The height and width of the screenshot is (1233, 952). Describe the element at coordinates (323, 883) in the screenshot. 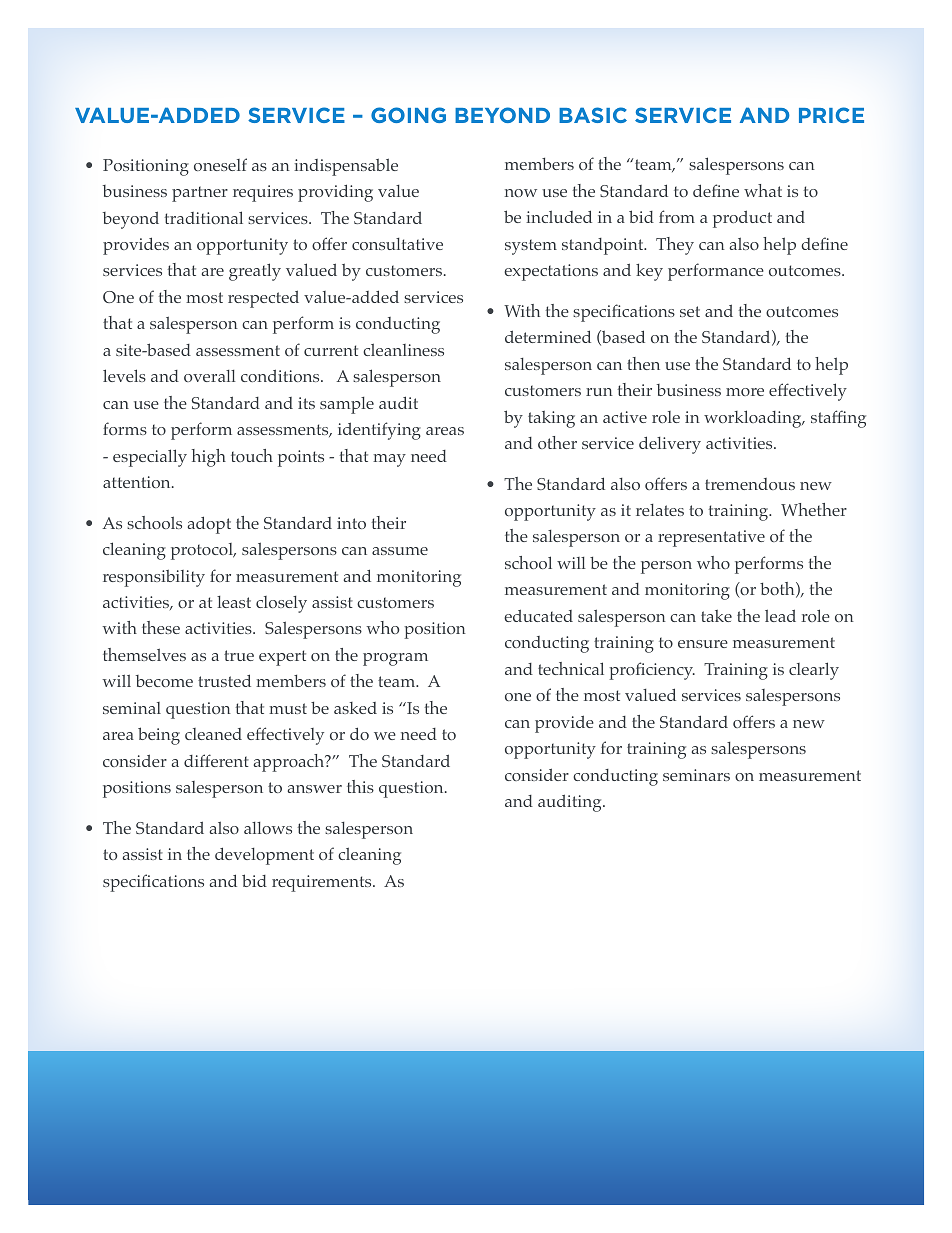

I see `requirements` at that location.
